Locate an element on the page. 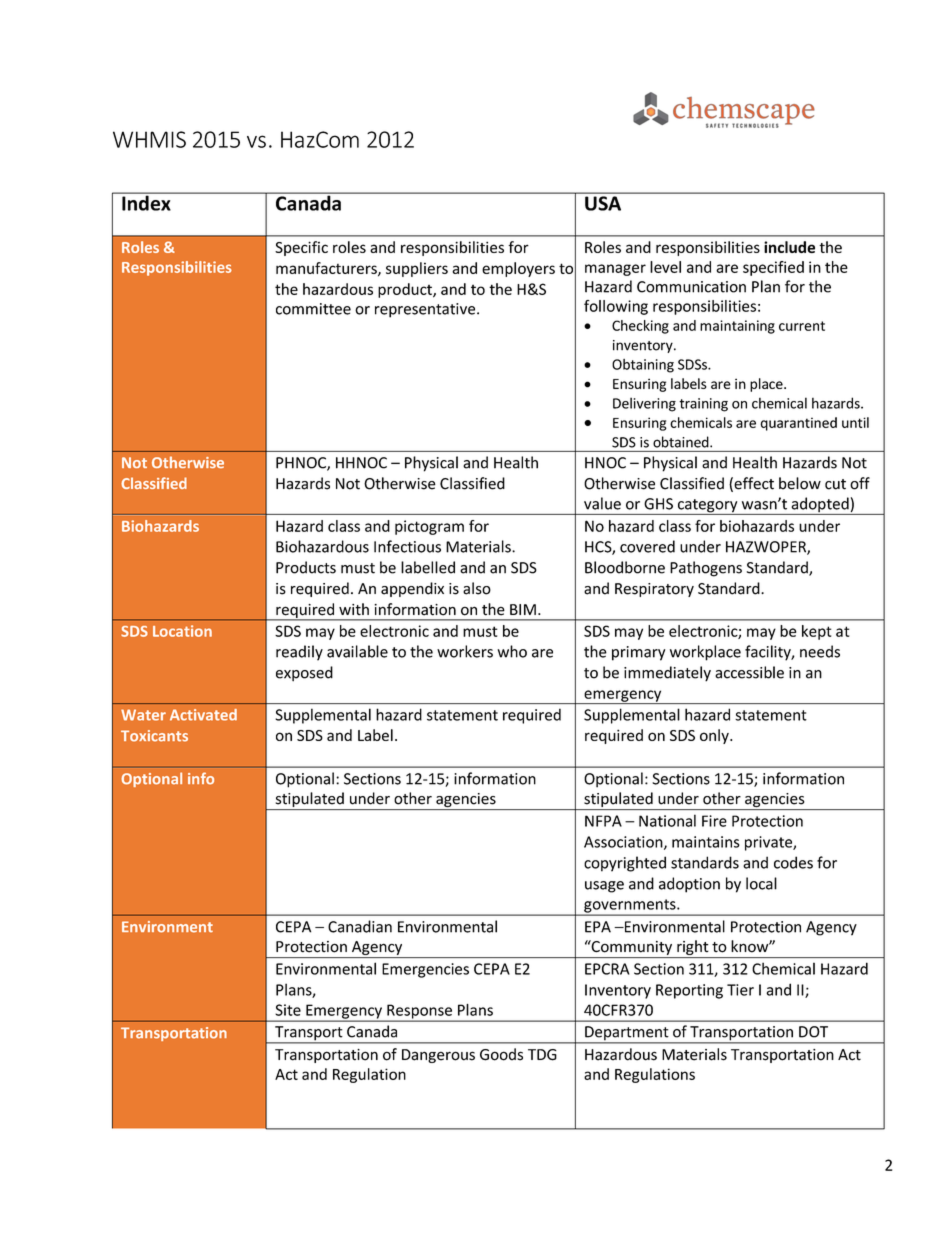 Image resolution: width=952 pixels, height=1233 pixels. employers is located at coordinates (518, 269).
